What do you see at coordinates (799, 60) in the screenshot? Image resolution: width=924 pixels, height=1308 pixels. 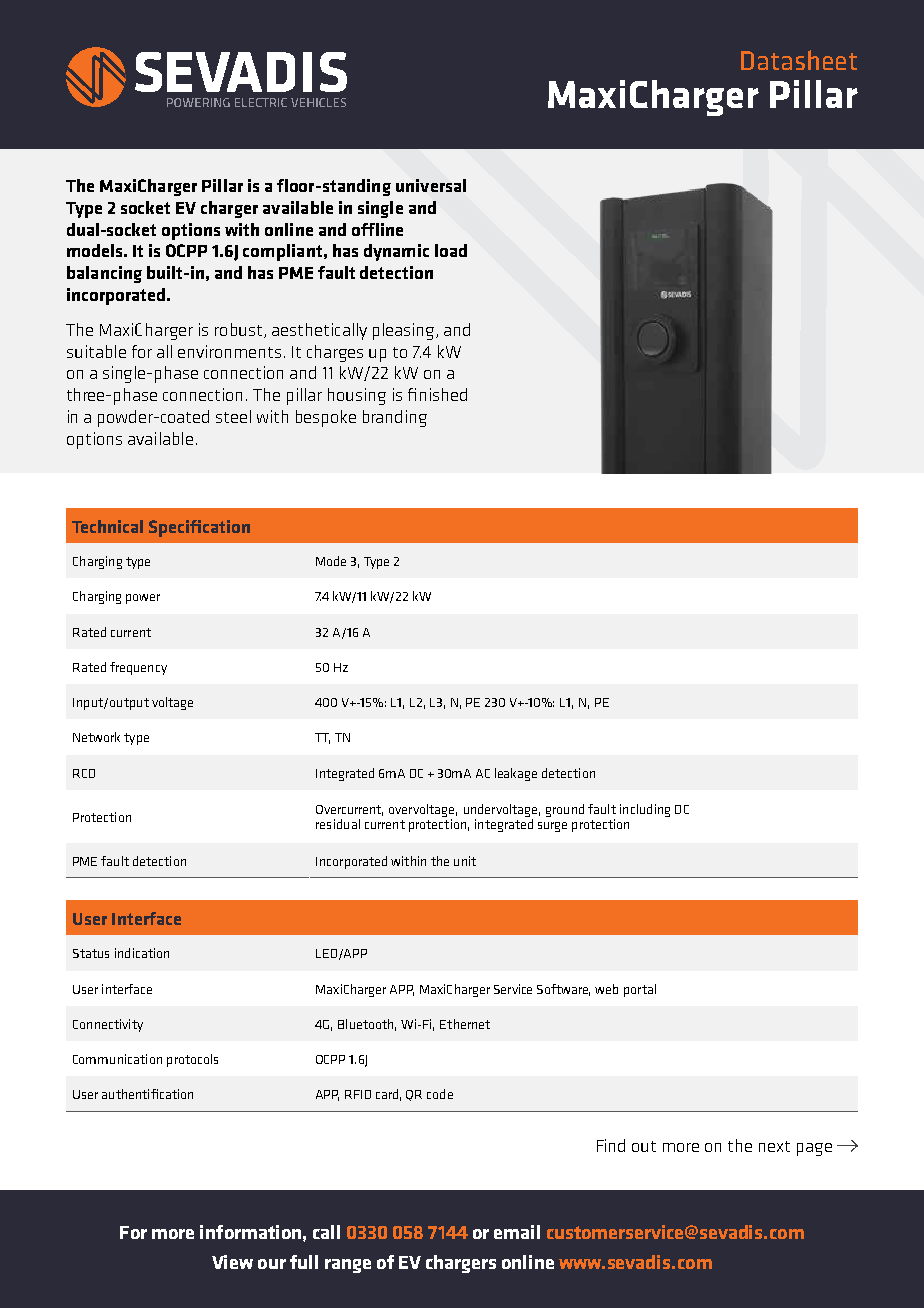 I see `Datasheet` at bounding box center [799, 60].
